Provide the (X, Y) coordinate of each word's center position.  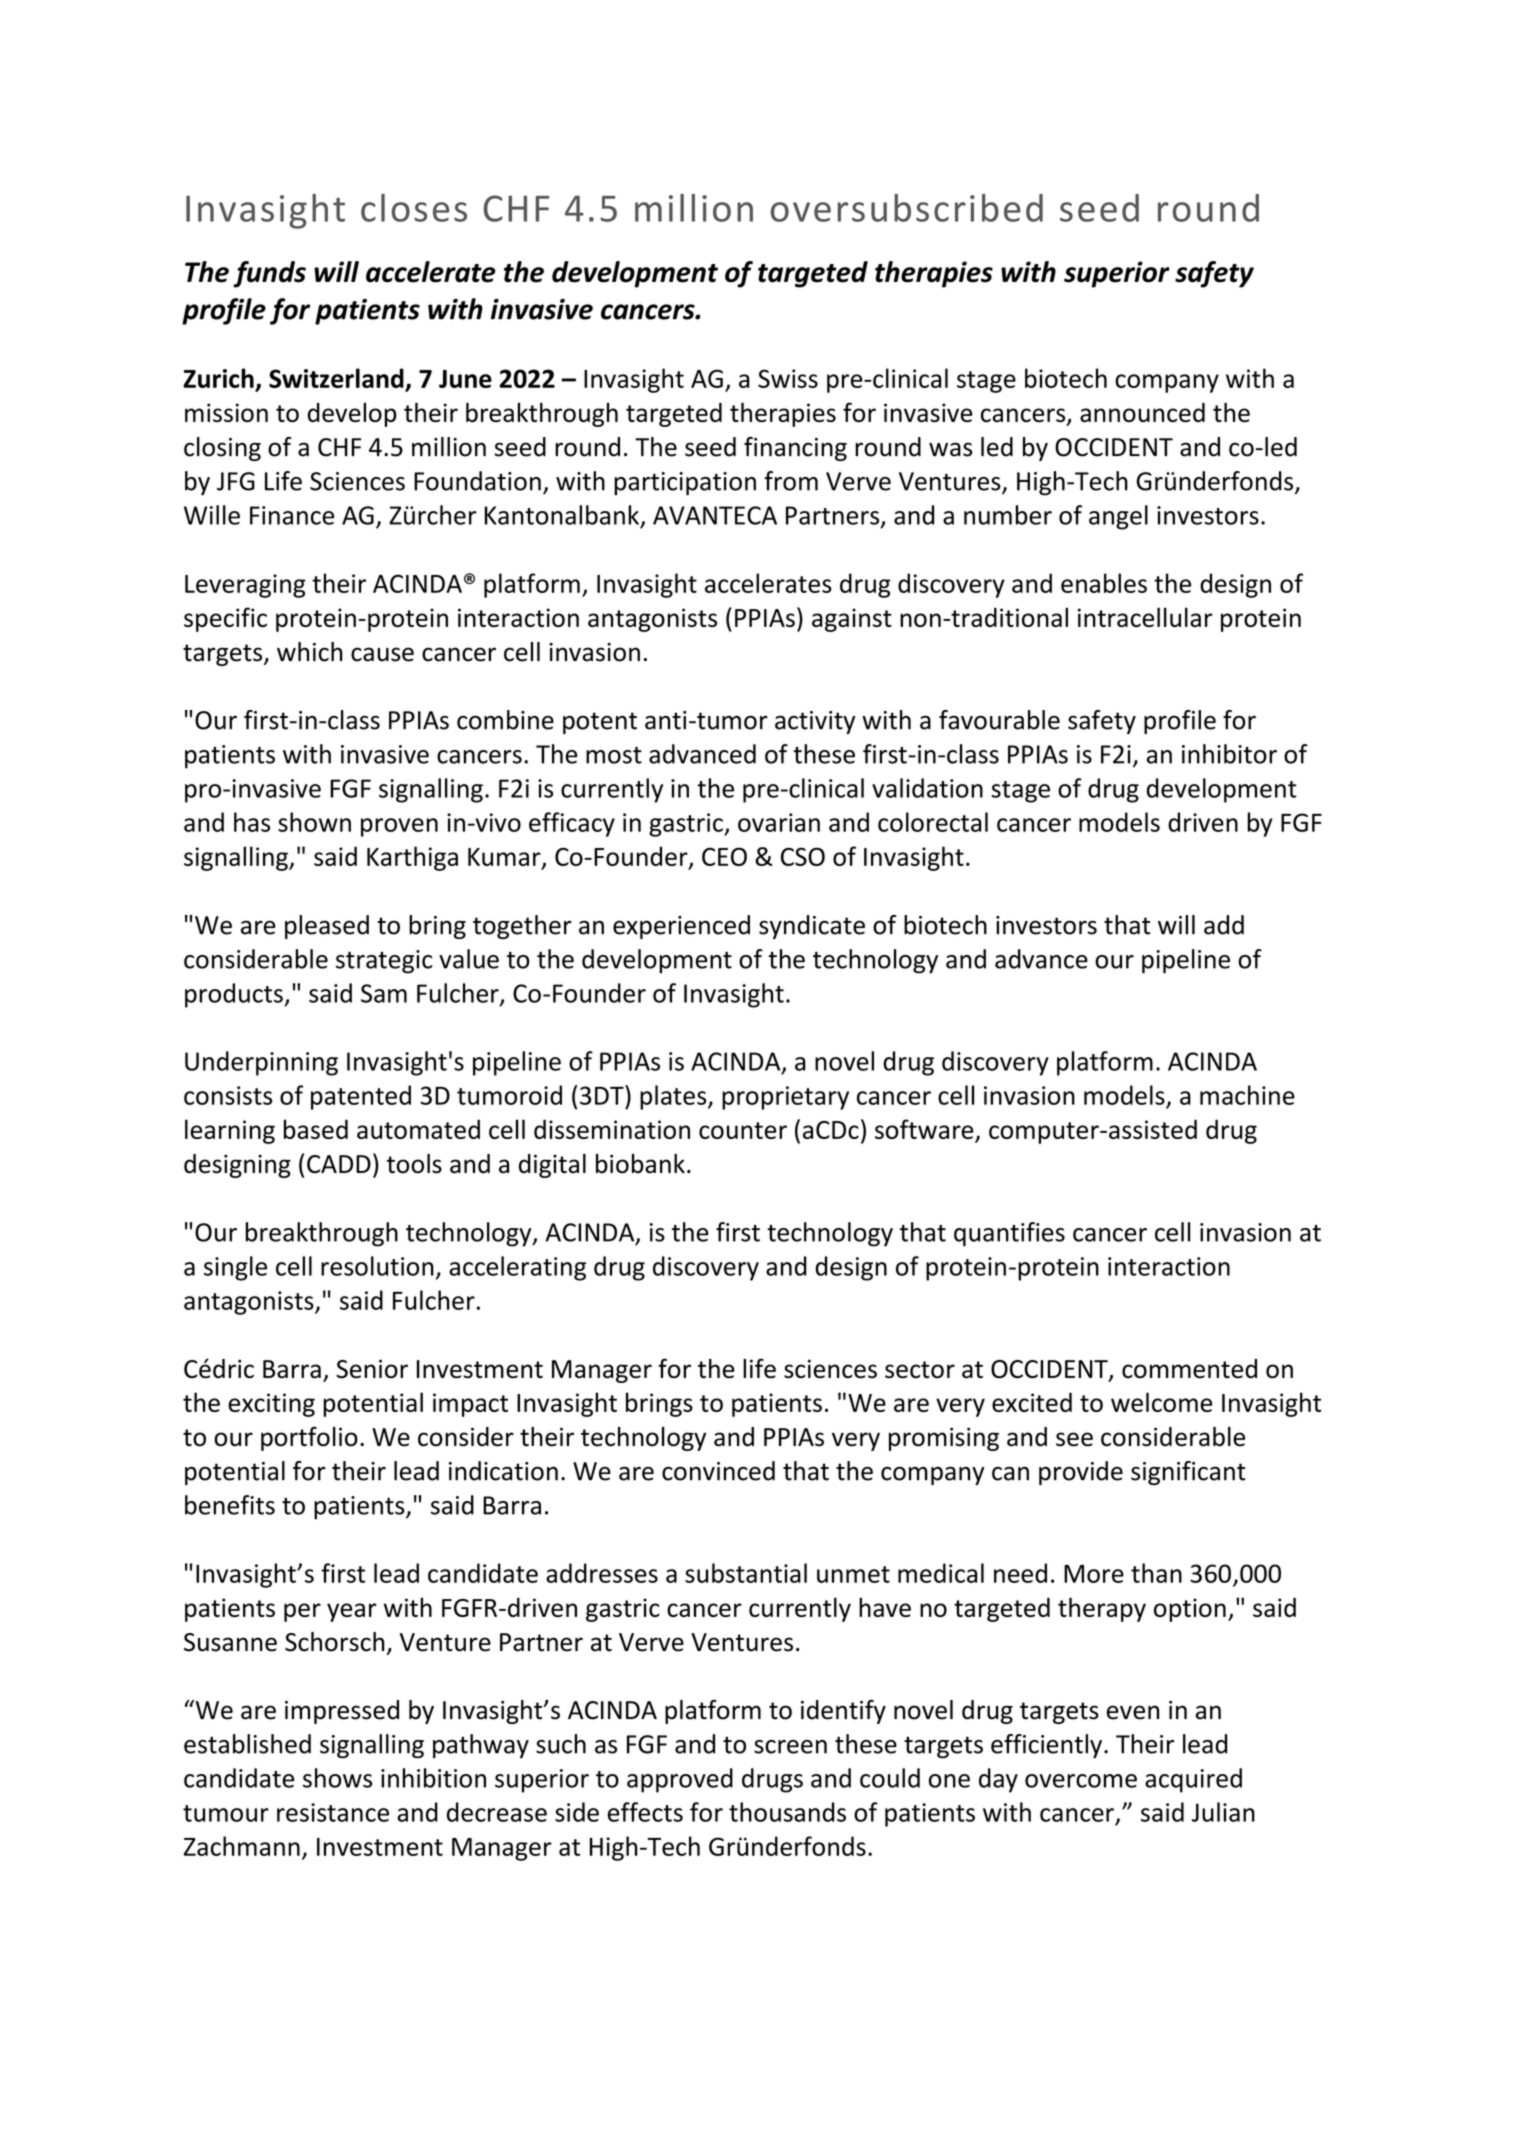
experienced (681, 927)
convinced (718, 1471)
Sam (384, 993)
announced (1142, 412)
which (310, 652)
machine (1247, 1095)
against (852, 620)
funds (269, 274)
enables (1104, 583)
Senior (372, 1369)
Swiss (788, 378)
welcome (1161, 1402)
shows (337, 1778)
